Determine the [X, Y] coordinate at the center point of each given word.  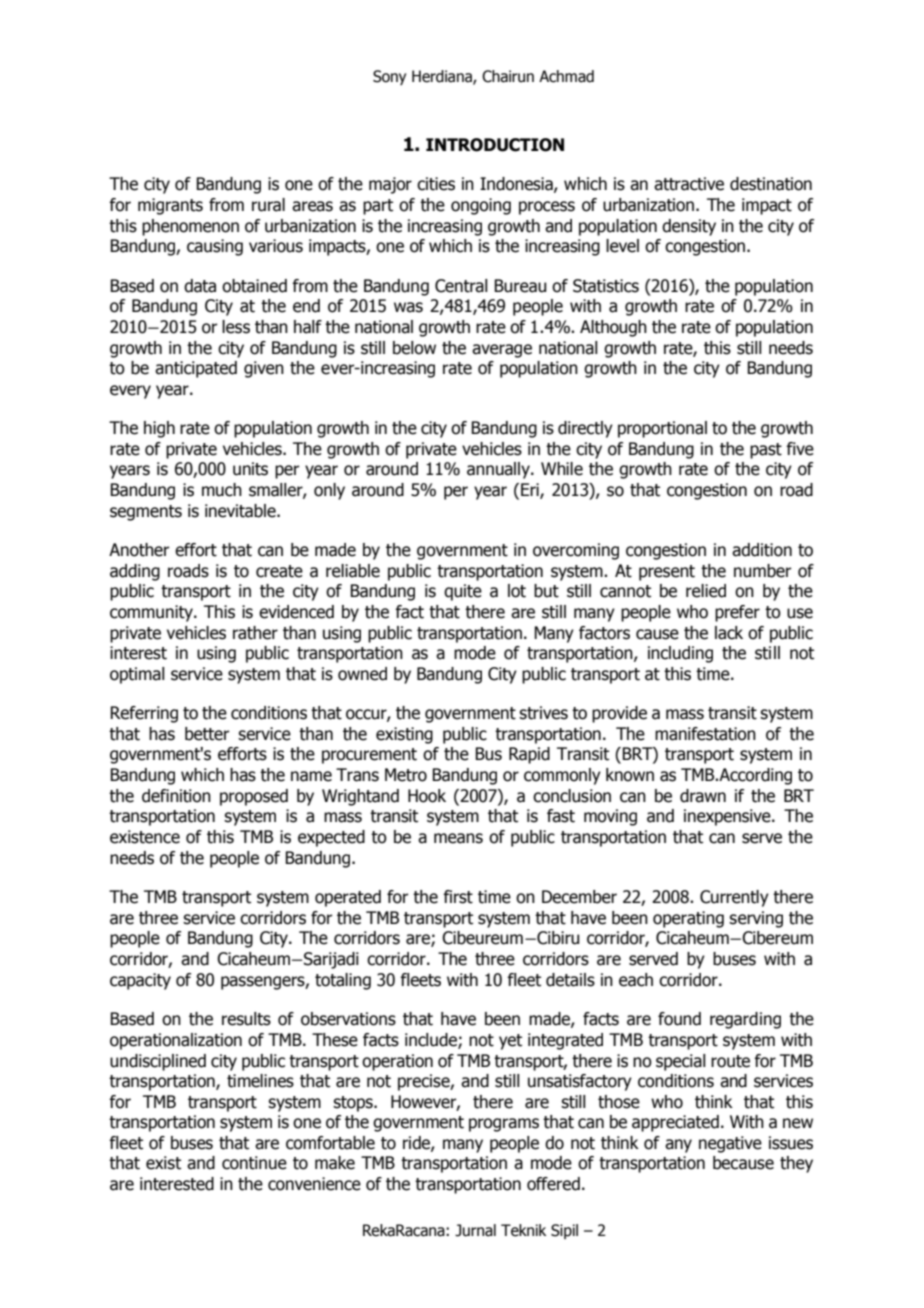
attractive [689, 184]
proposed [254, 797]
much [222, 490]
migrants [170, 206]
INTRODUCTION [495, 145]
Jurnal [475, 1230]
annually [499, 470]
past [766, 451]
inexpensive [728, 817]
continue [254, 1163]
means [458, 838]
